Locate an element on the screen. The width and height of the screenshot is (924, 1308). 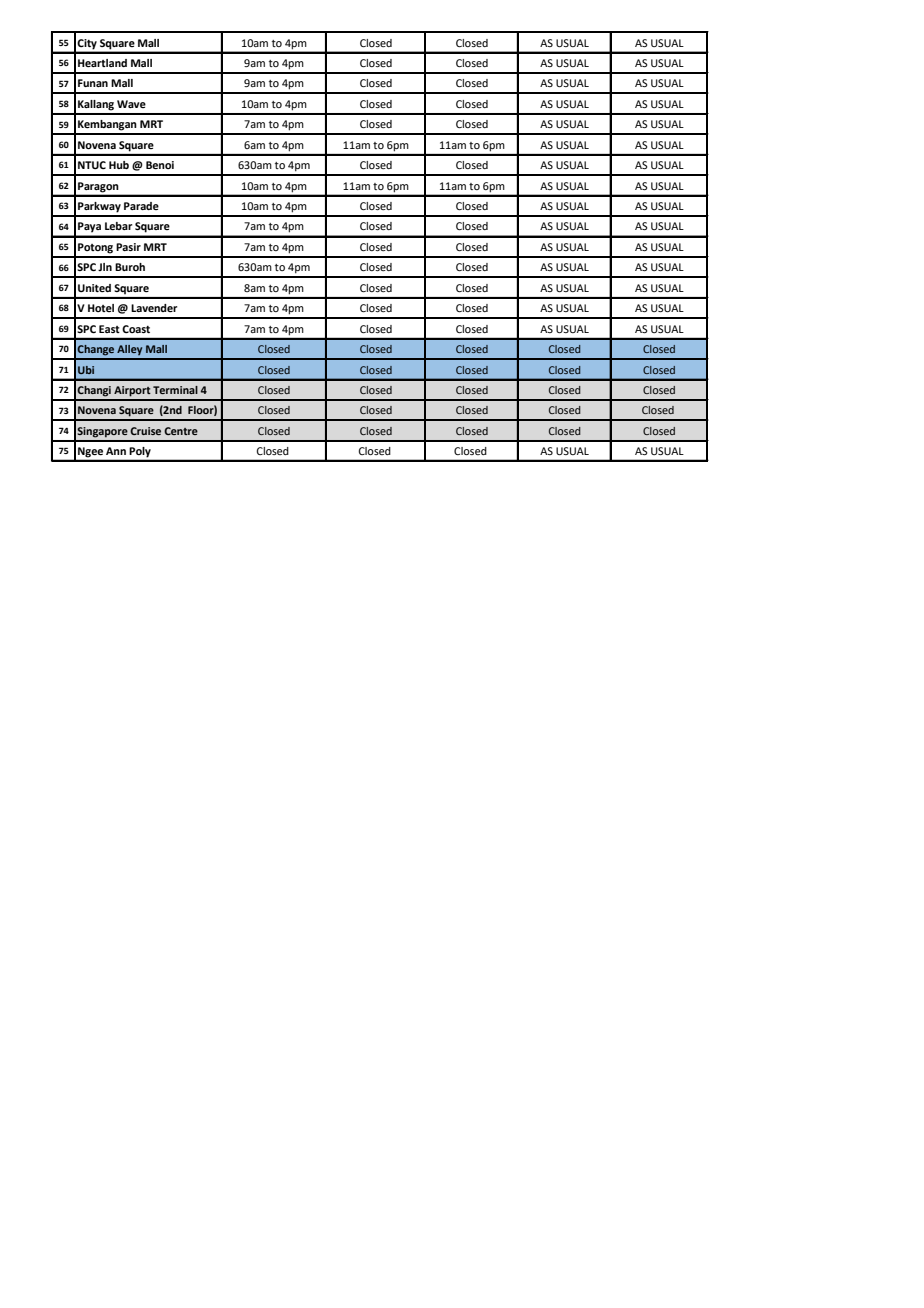
Parade is located at coordinates (141, 206).
